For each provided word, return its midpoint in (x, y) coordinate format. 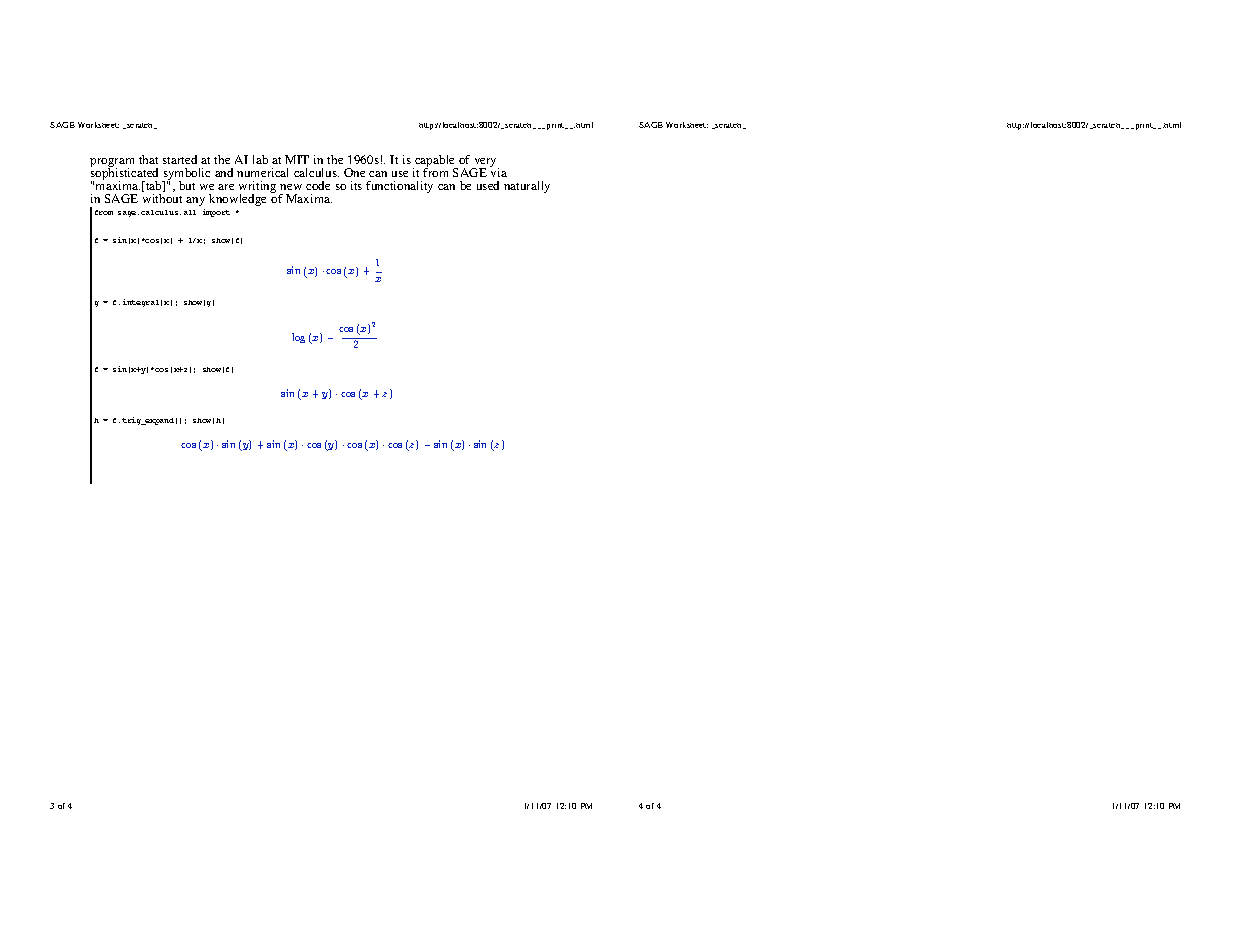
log (298, 338)
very (485, 164)
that (148, 159)
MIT (297, 159)
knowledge (237, 200)
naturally (527, 187)
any (195, 201)
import (216, 213)
